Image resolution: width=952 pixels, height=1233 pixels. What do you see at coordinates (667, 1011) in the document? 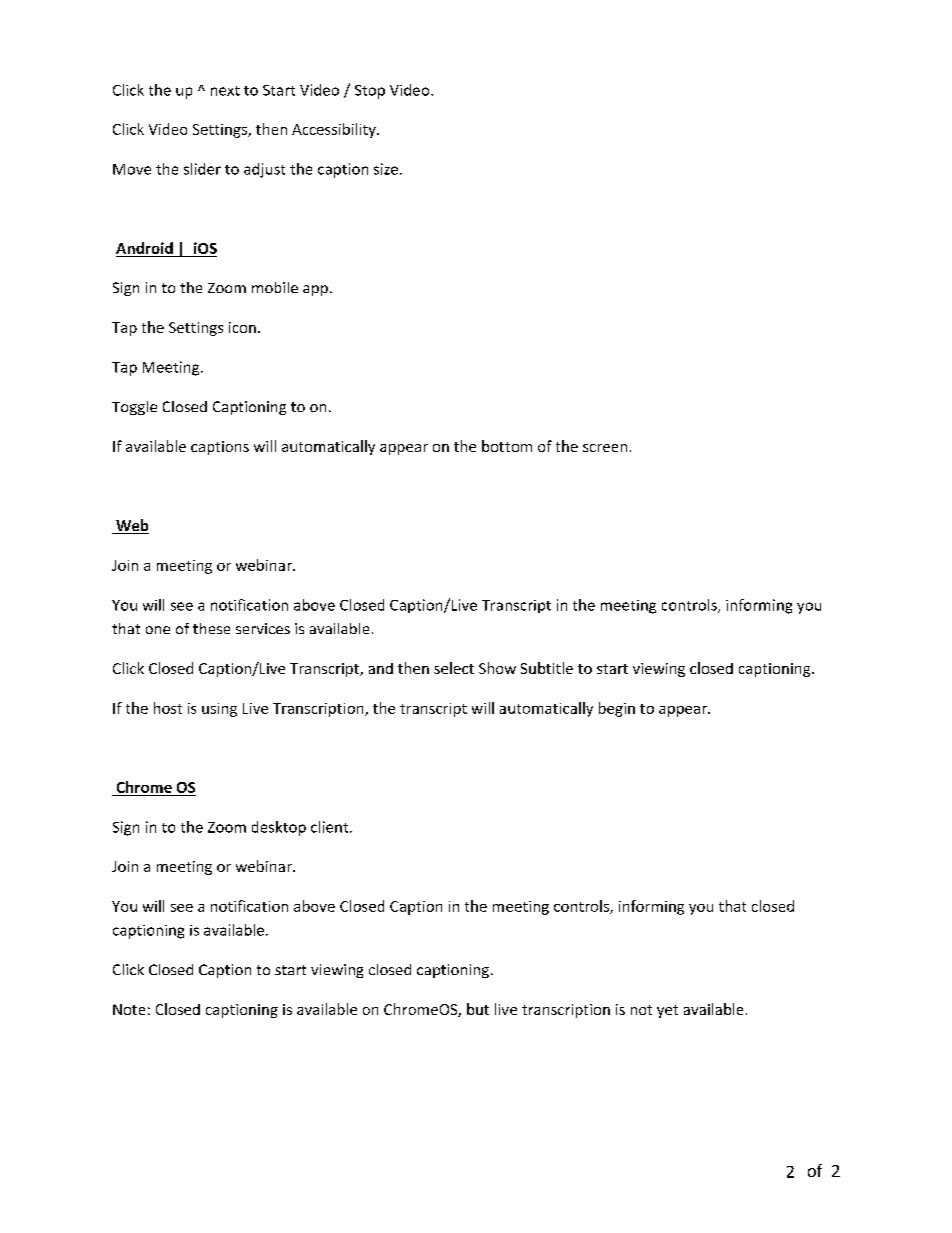
I see `yet` at bounding box center [667, 1011].
